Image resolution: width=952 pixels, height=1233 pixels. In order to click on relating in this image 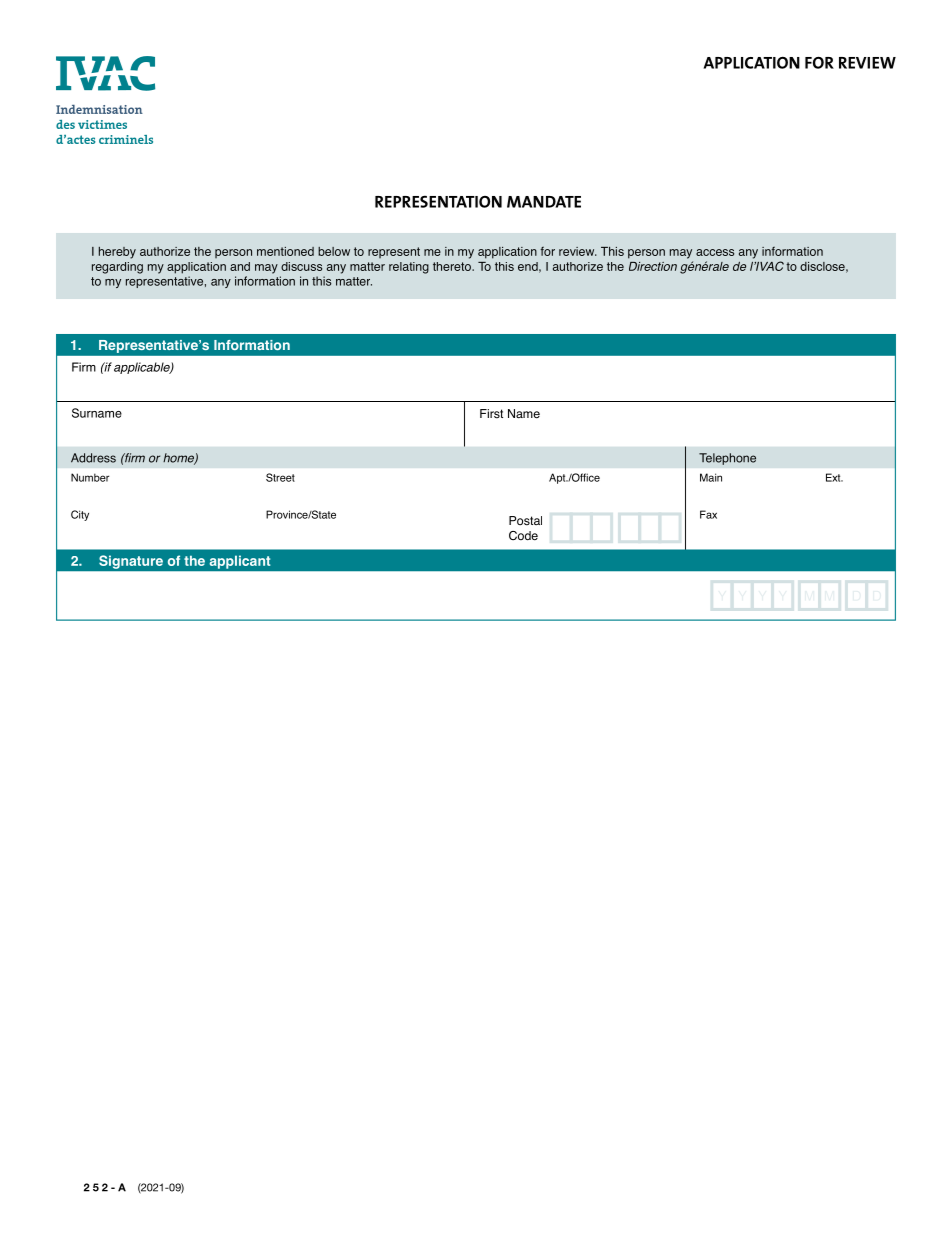, I will do `click(409, 268)`.
